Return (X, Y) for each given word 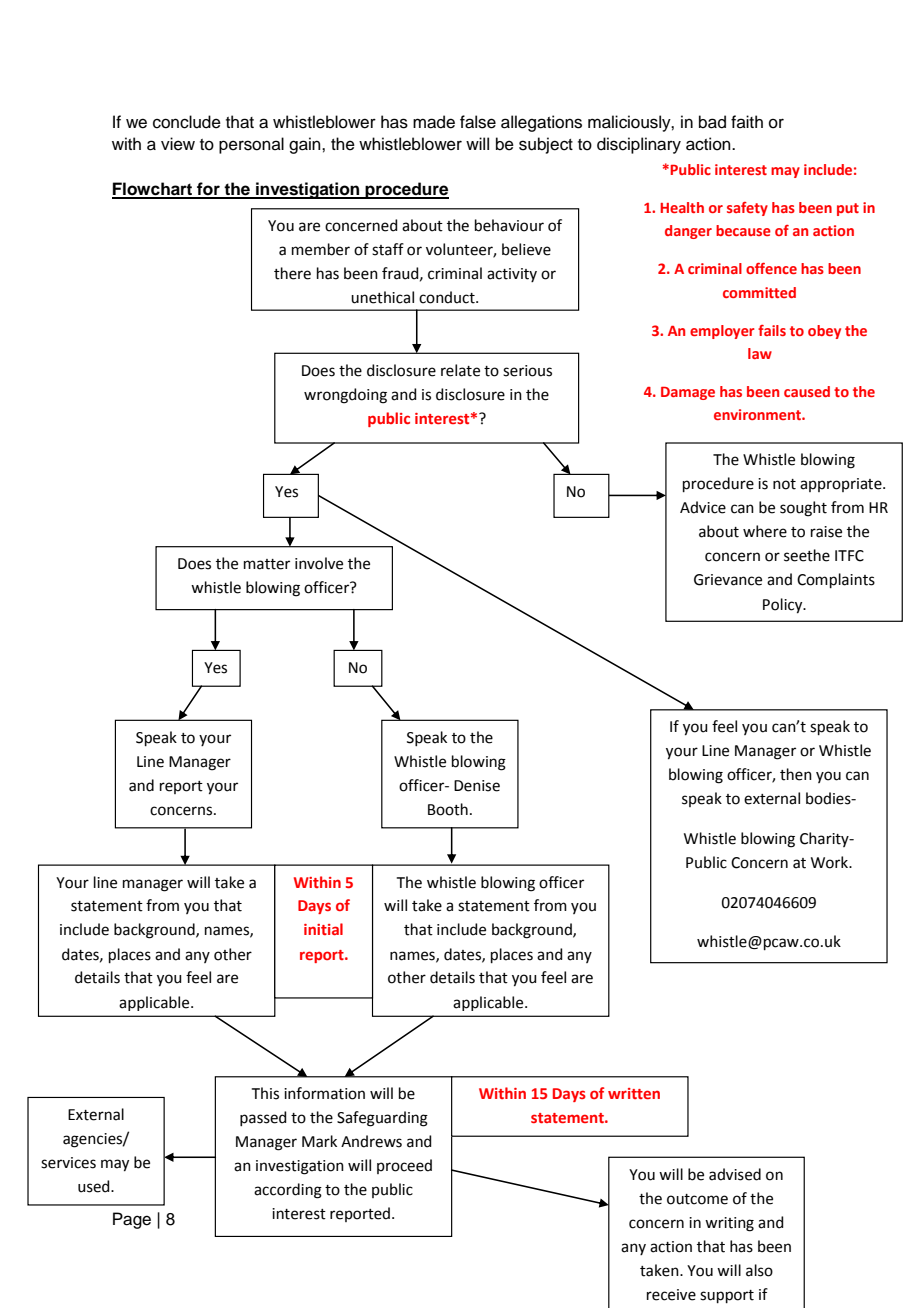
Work (831, 862)
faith (747, 121)
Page (132, 1220)
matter (267, 564)
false (478, 122)
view (178, 144)
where (765, 531)
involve (319, 563)
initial (323, 929)
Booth (448, 809)
